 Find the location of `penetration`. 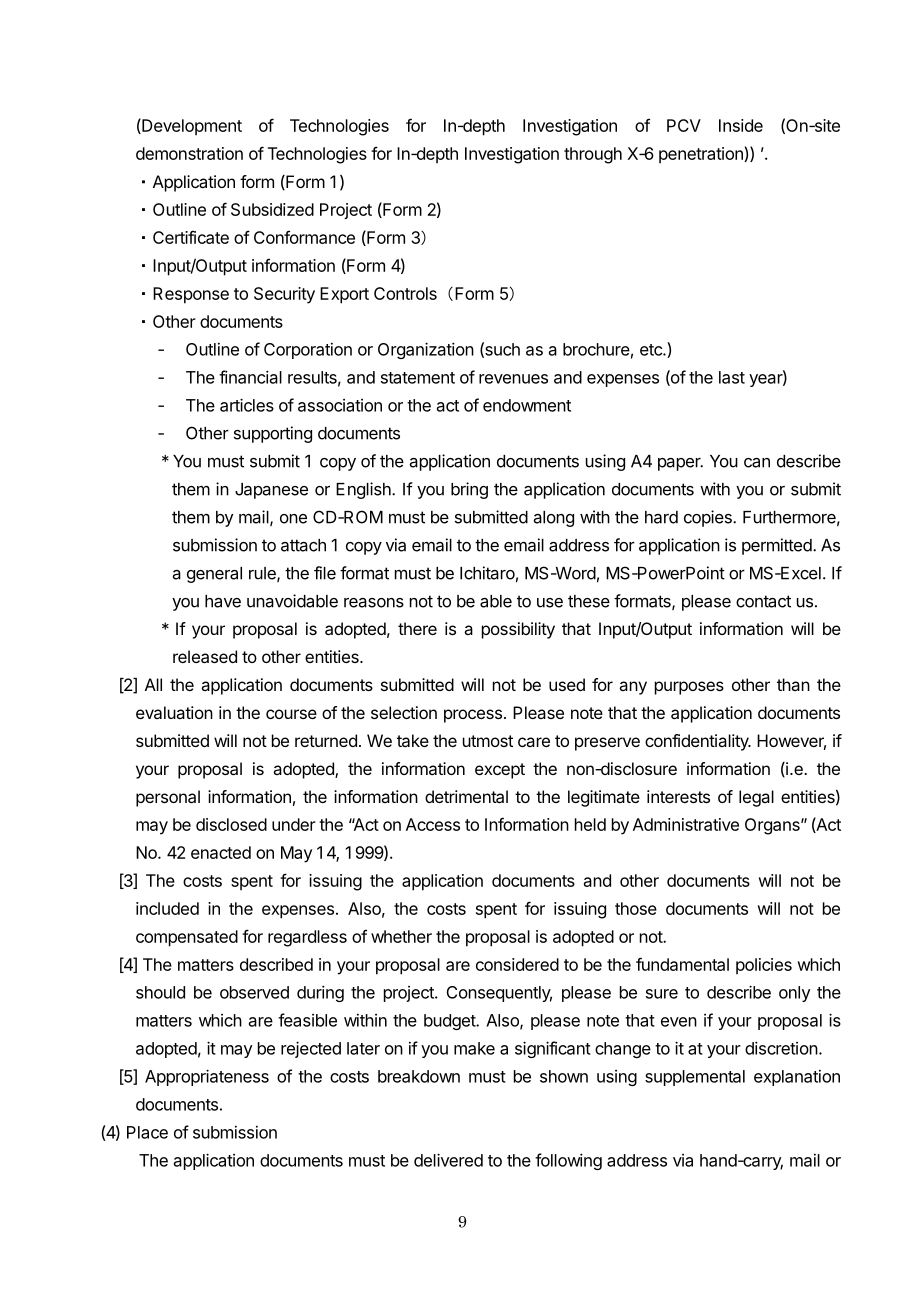

penetration is located at coordinates (702, 155).
